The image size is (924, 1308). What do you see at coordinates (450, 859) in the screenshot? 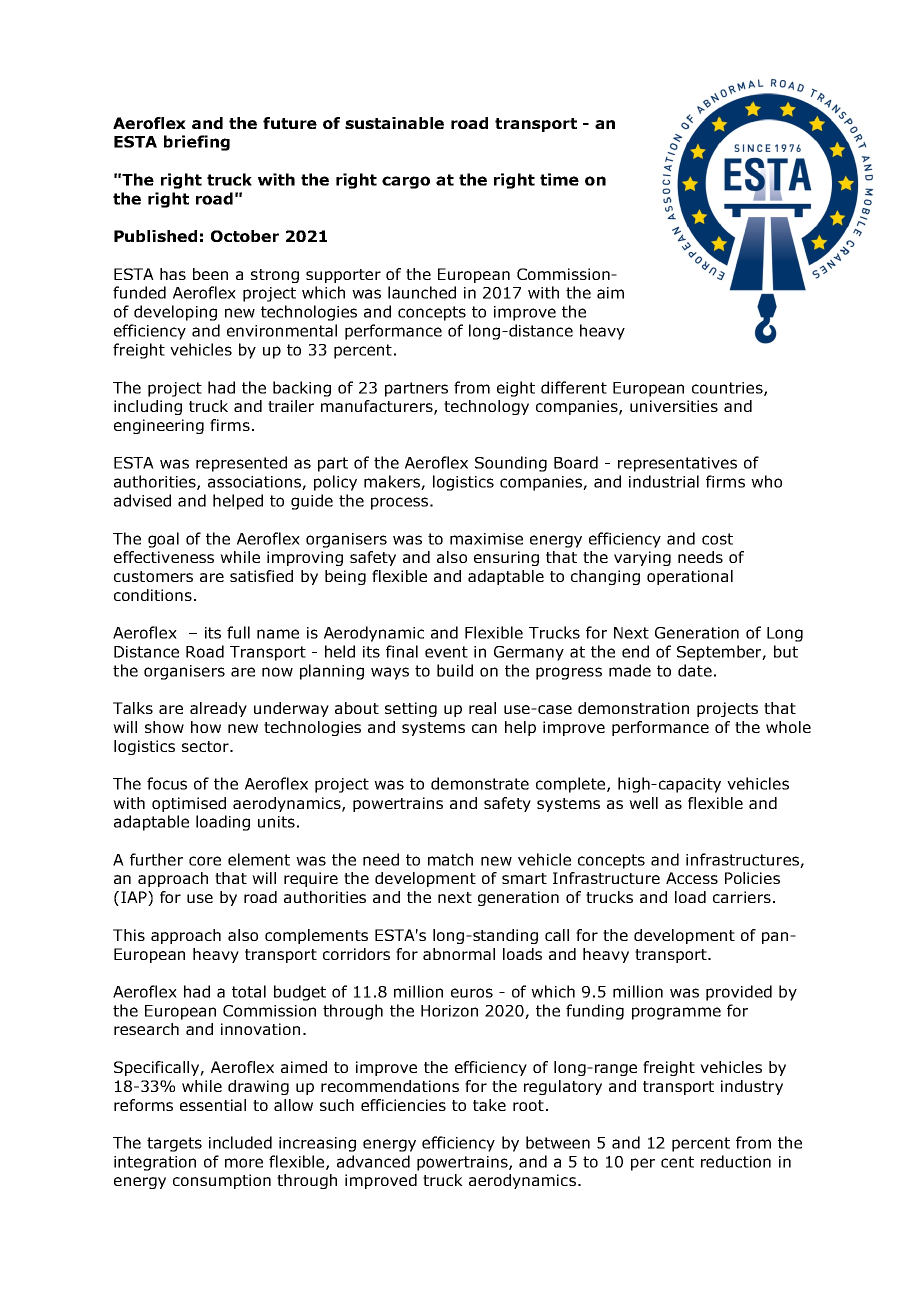
I see `match` at bounding box center [450, 859].
